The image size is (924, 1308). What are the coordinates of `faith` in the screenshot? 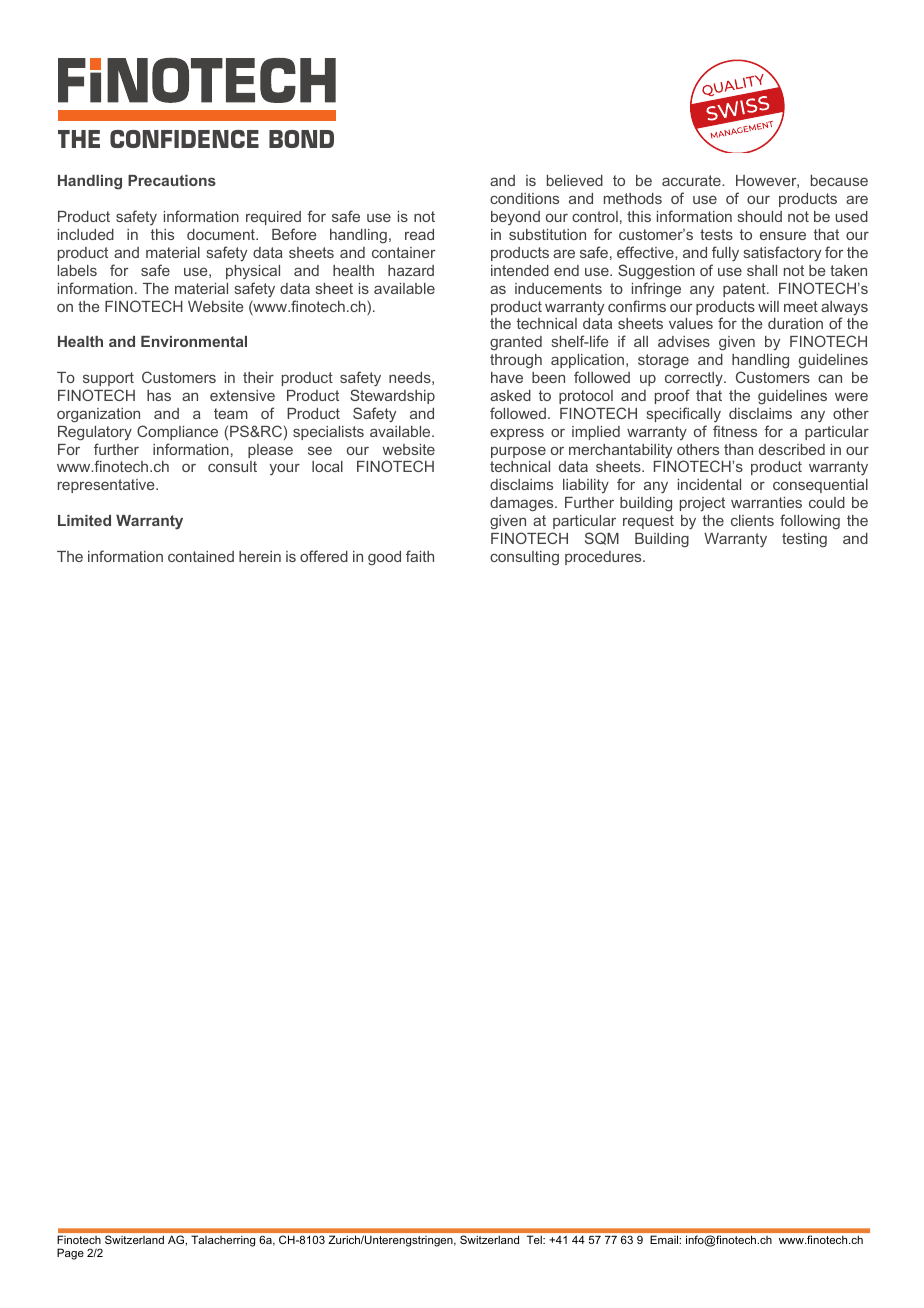 It's located at (420, 556).
